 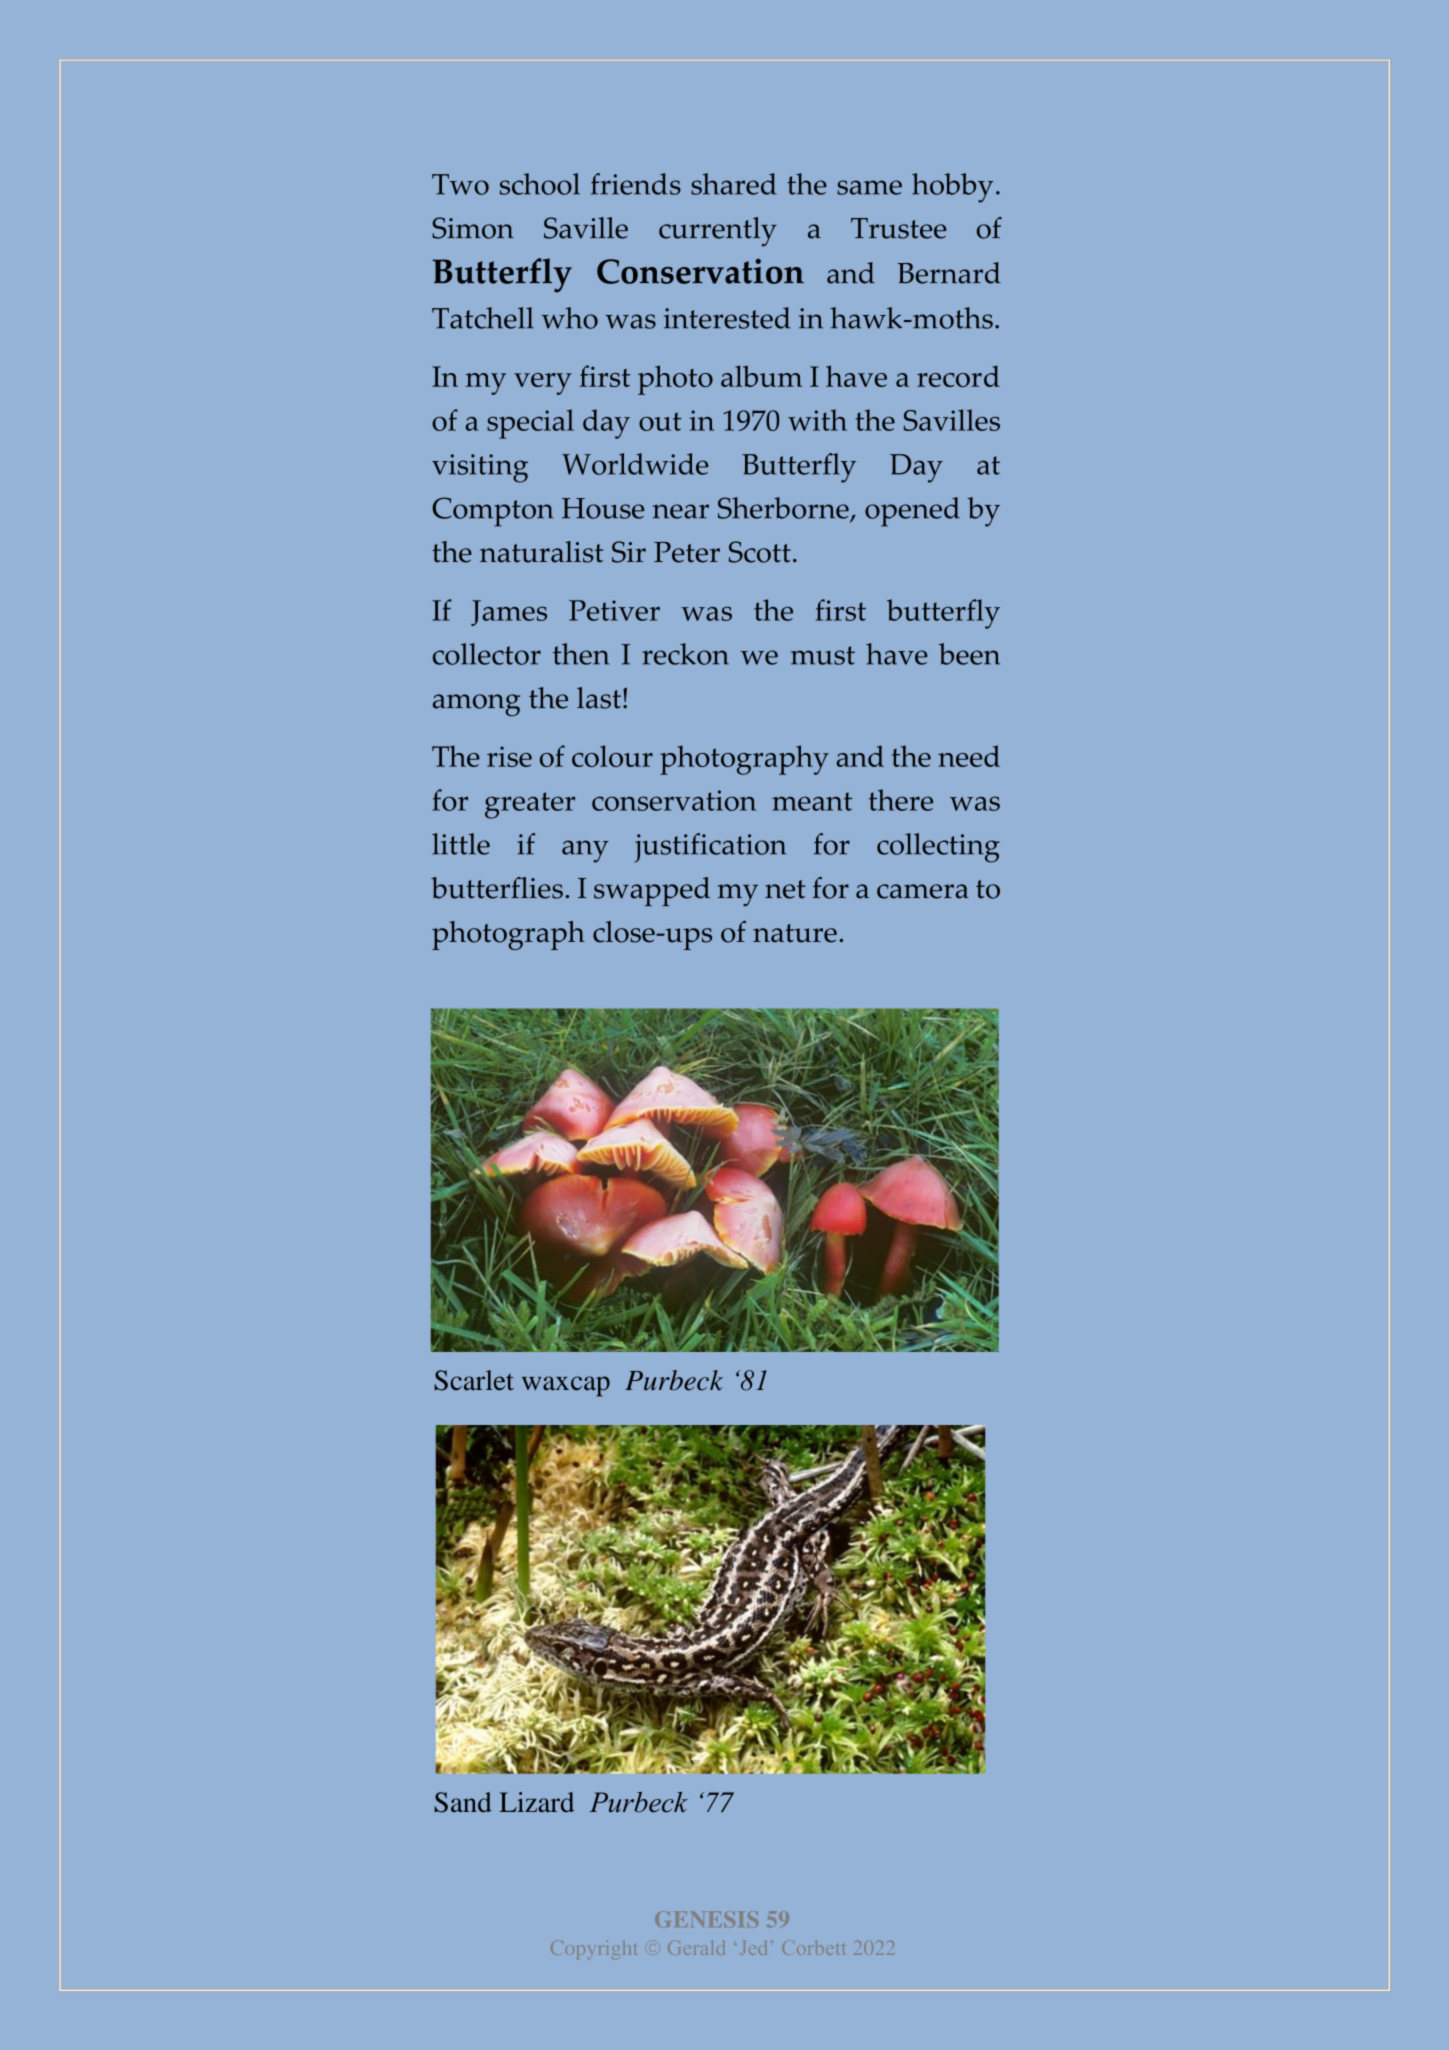 I want to click on GENESIS, so click(x=706, y=1919).
